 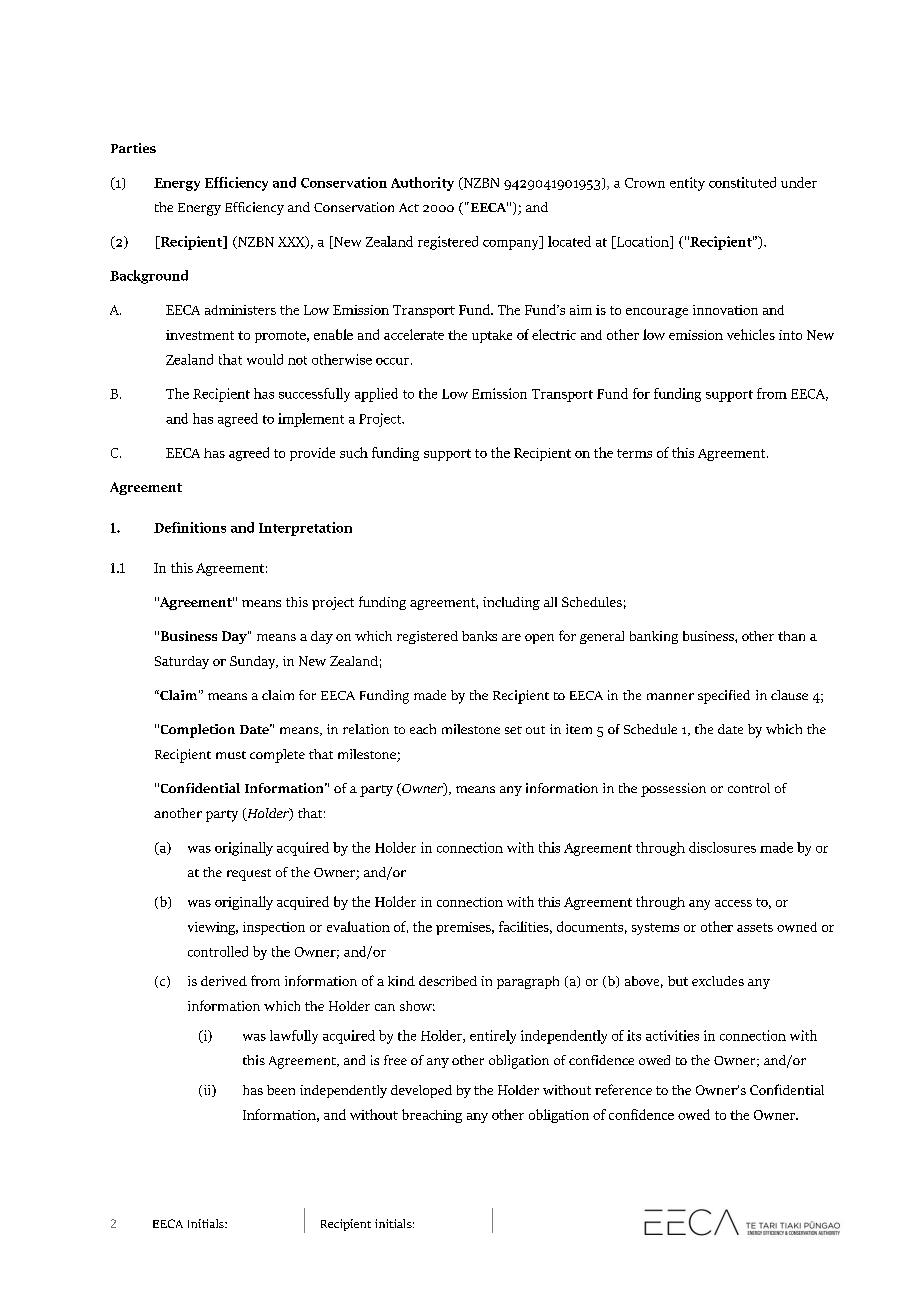 What do you see at coordinates (249, 875) in the screenshot?
I see `request` at bounding box center [249, 875].
